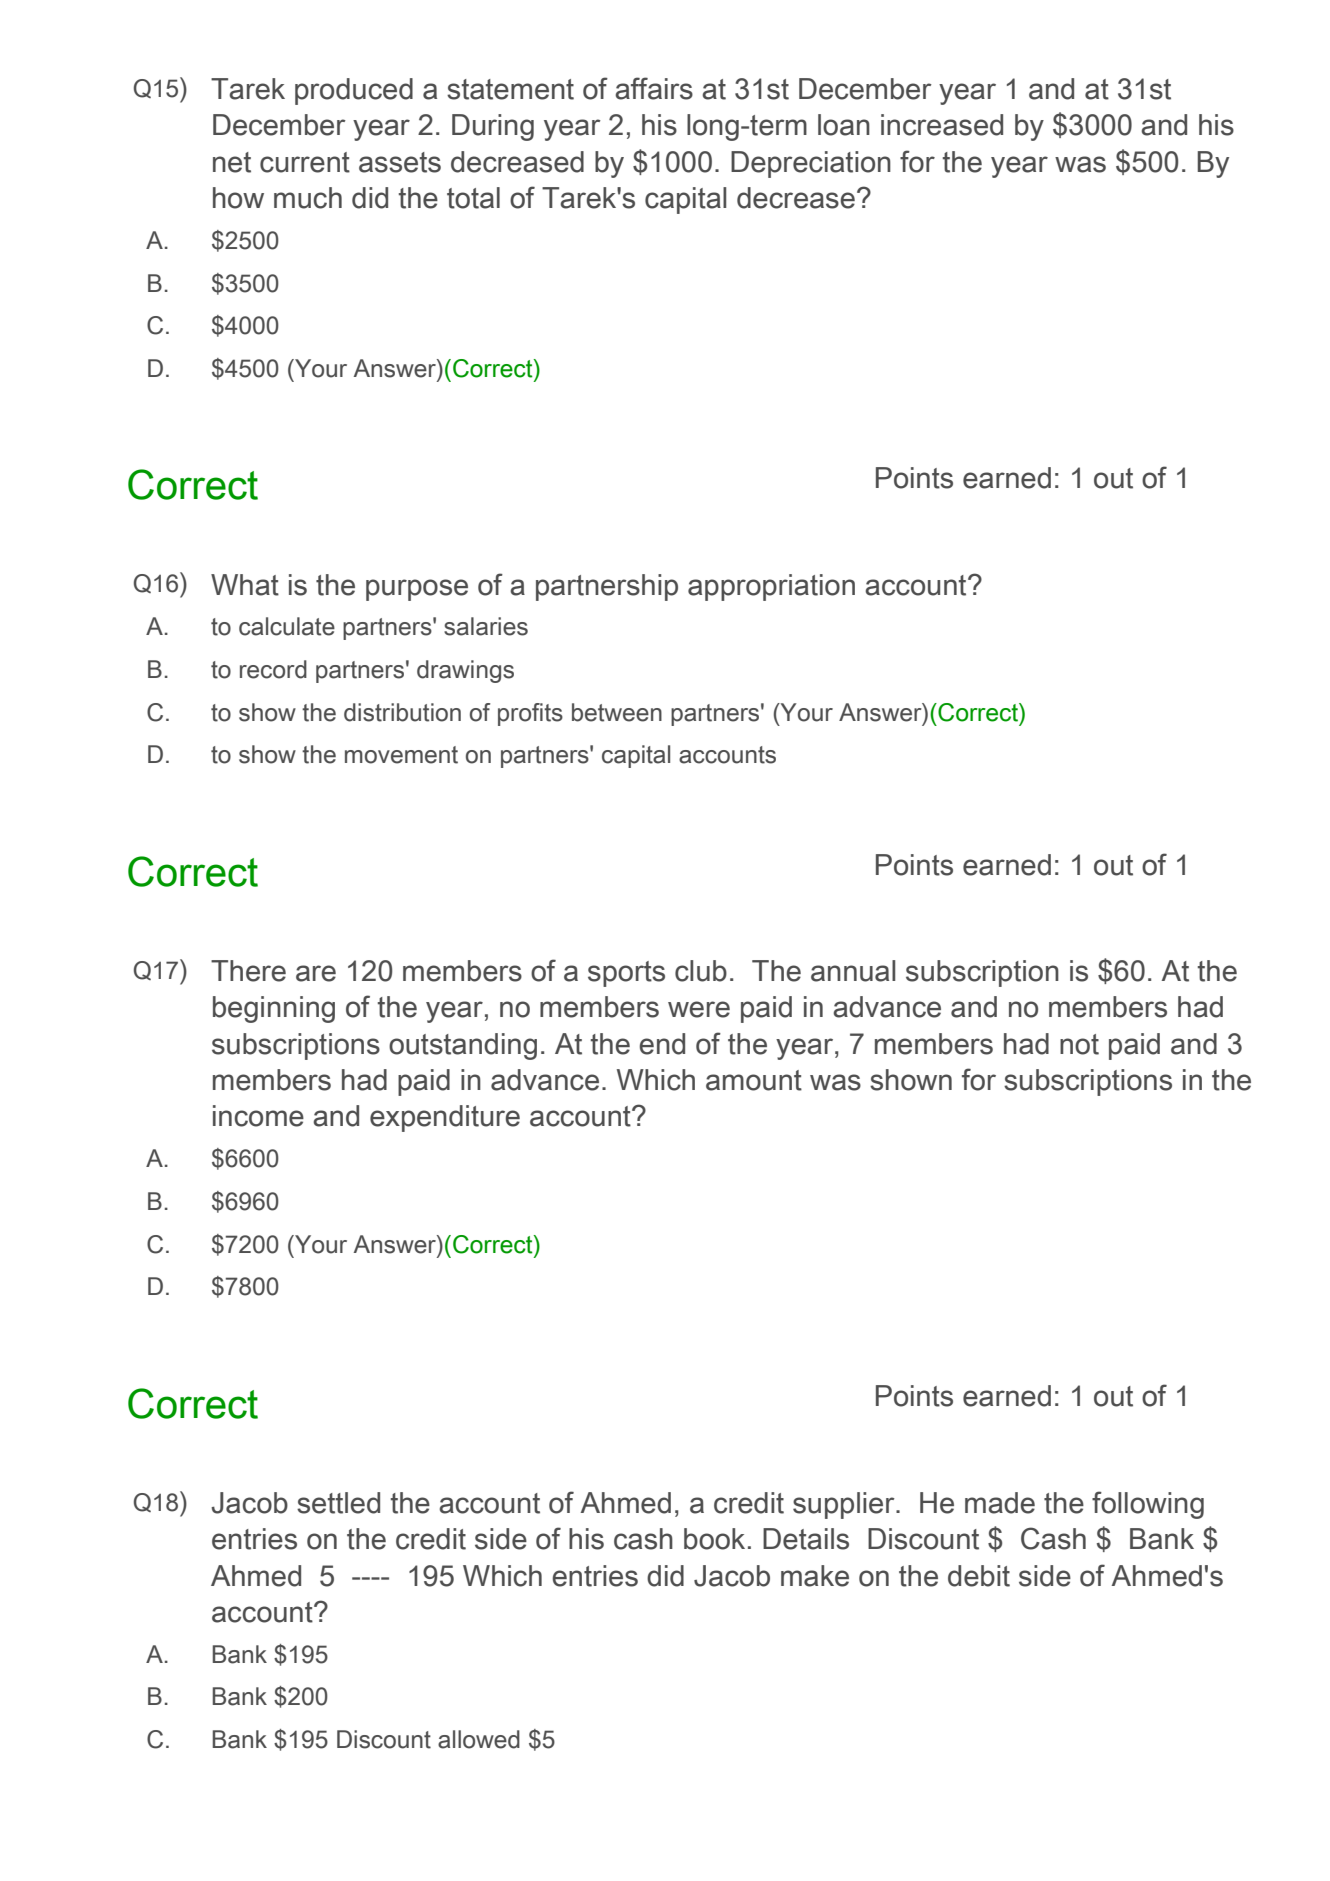 The height and width of the page is (1881, 1330). I want to click on book, so click(714, 1539).
